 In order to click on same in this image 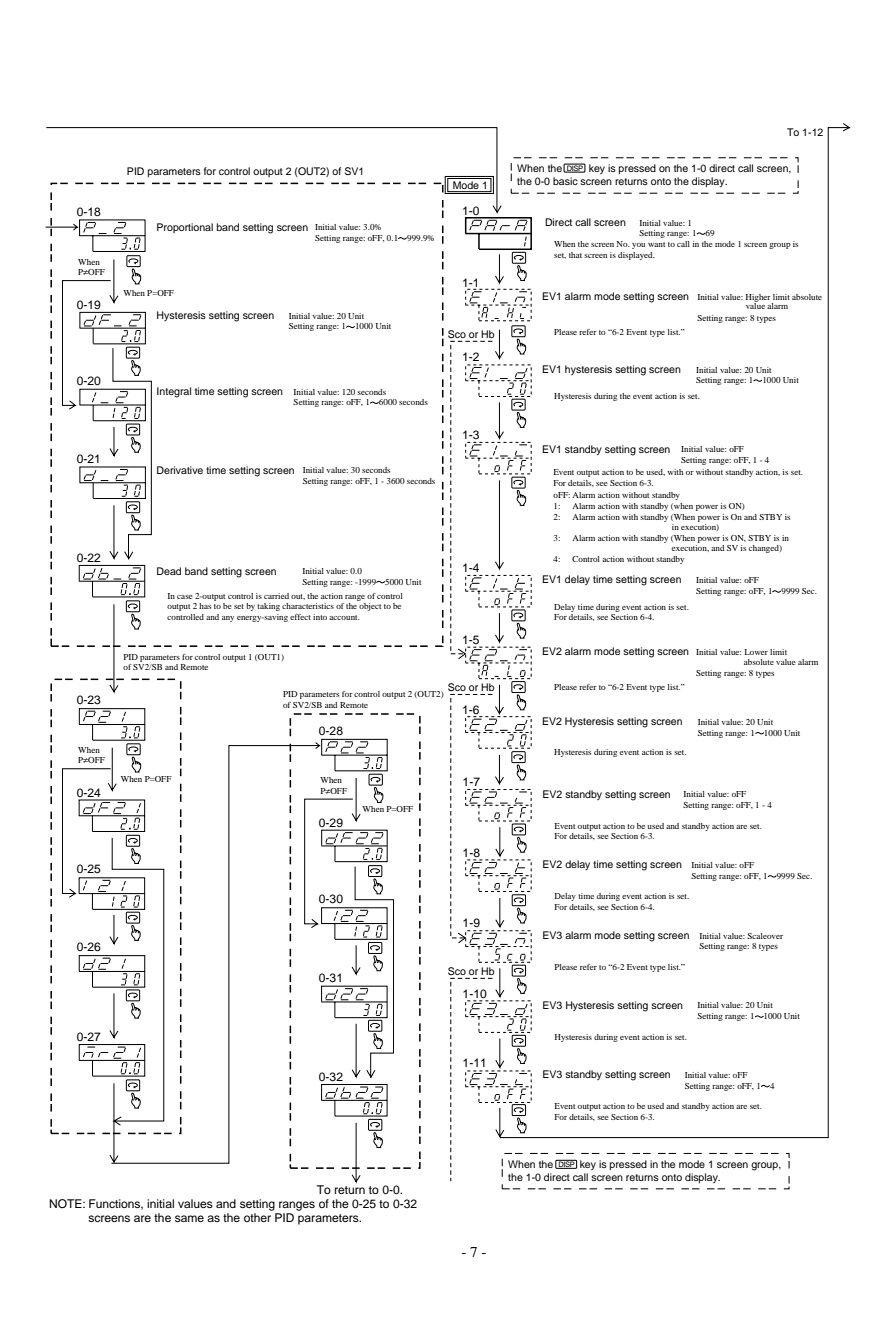, I will do `click(189, 1218)`.
